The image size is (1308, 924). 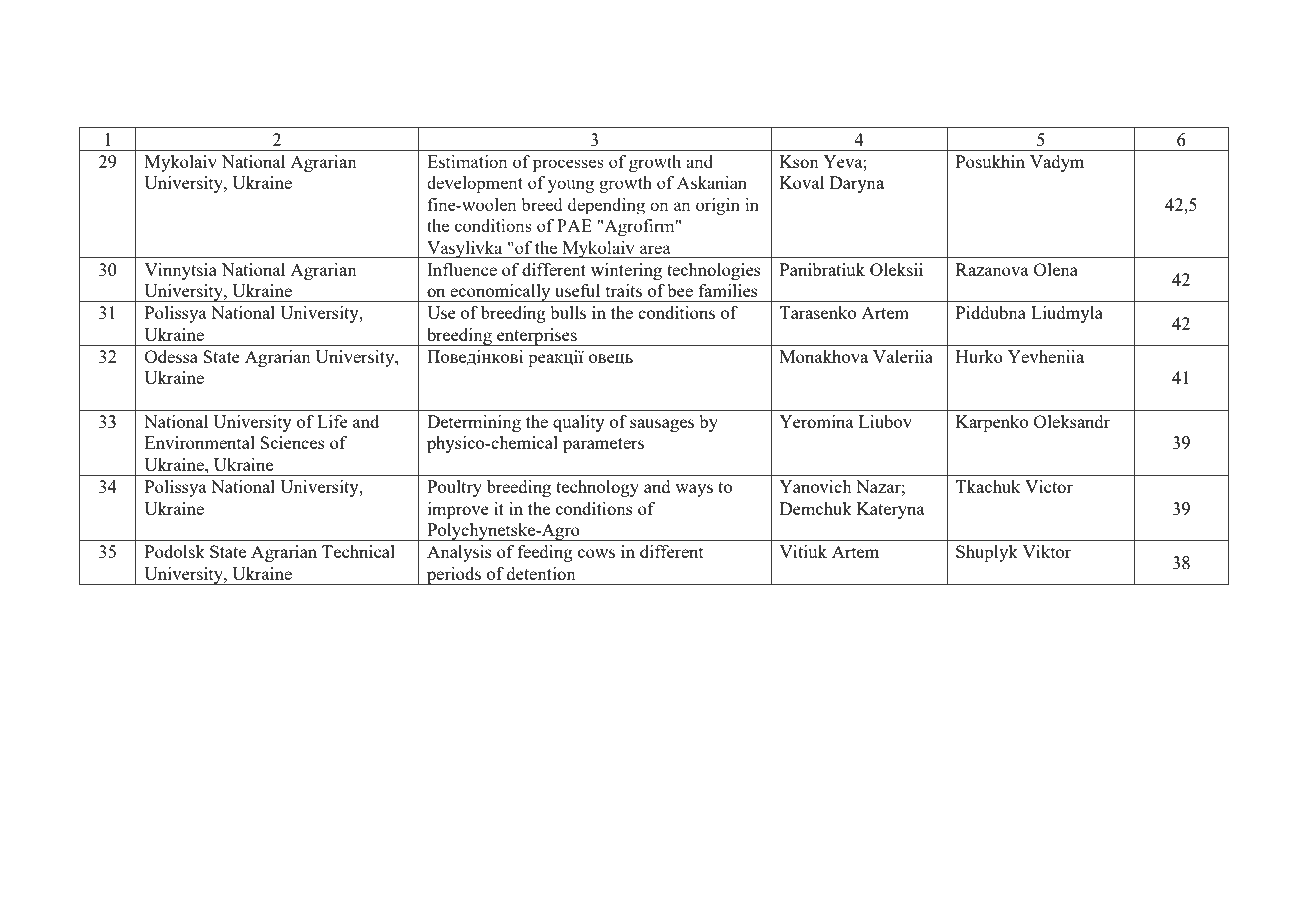 I want to click on origin, so click(x=718, y=206).
